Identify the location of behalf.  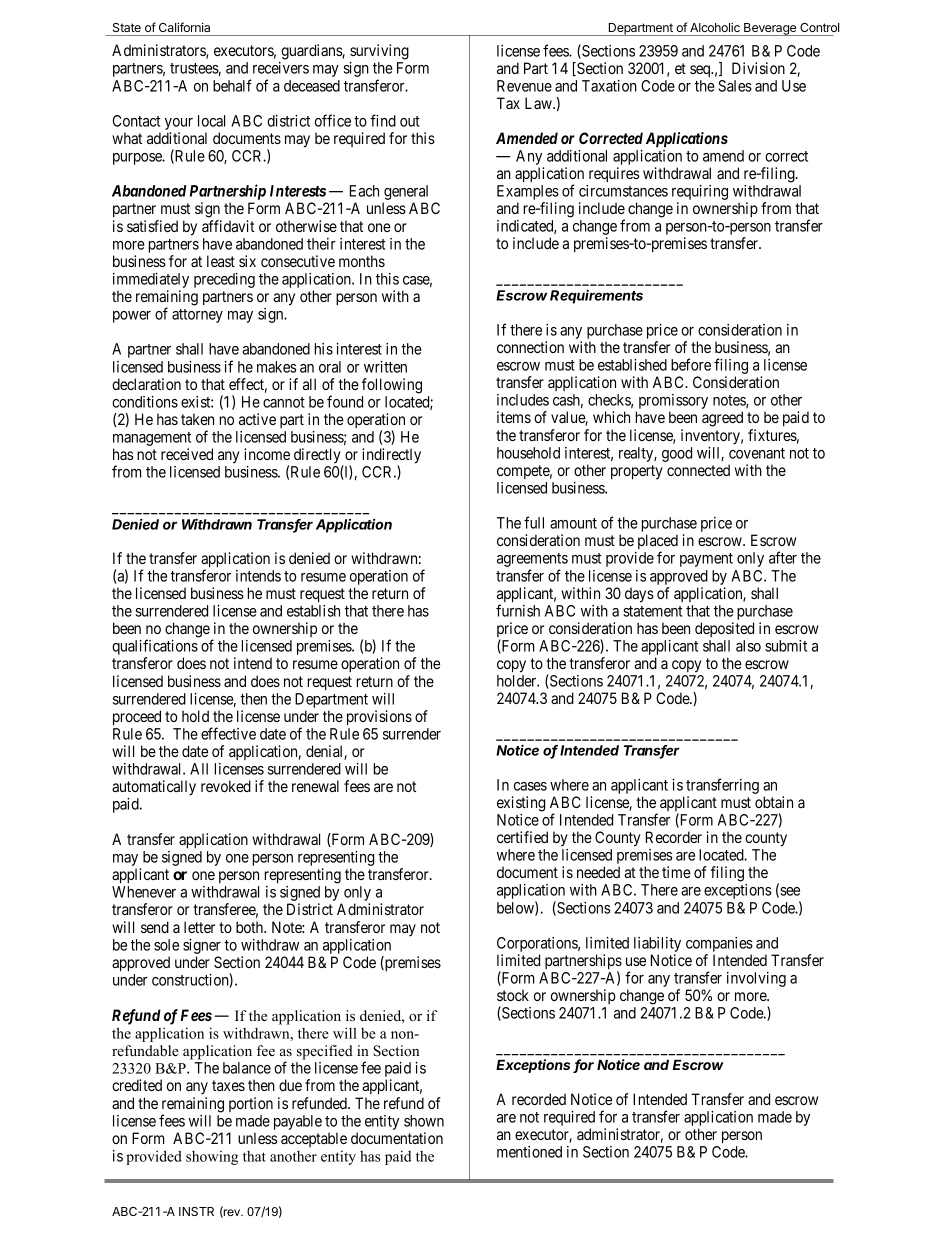
(232, 85).
